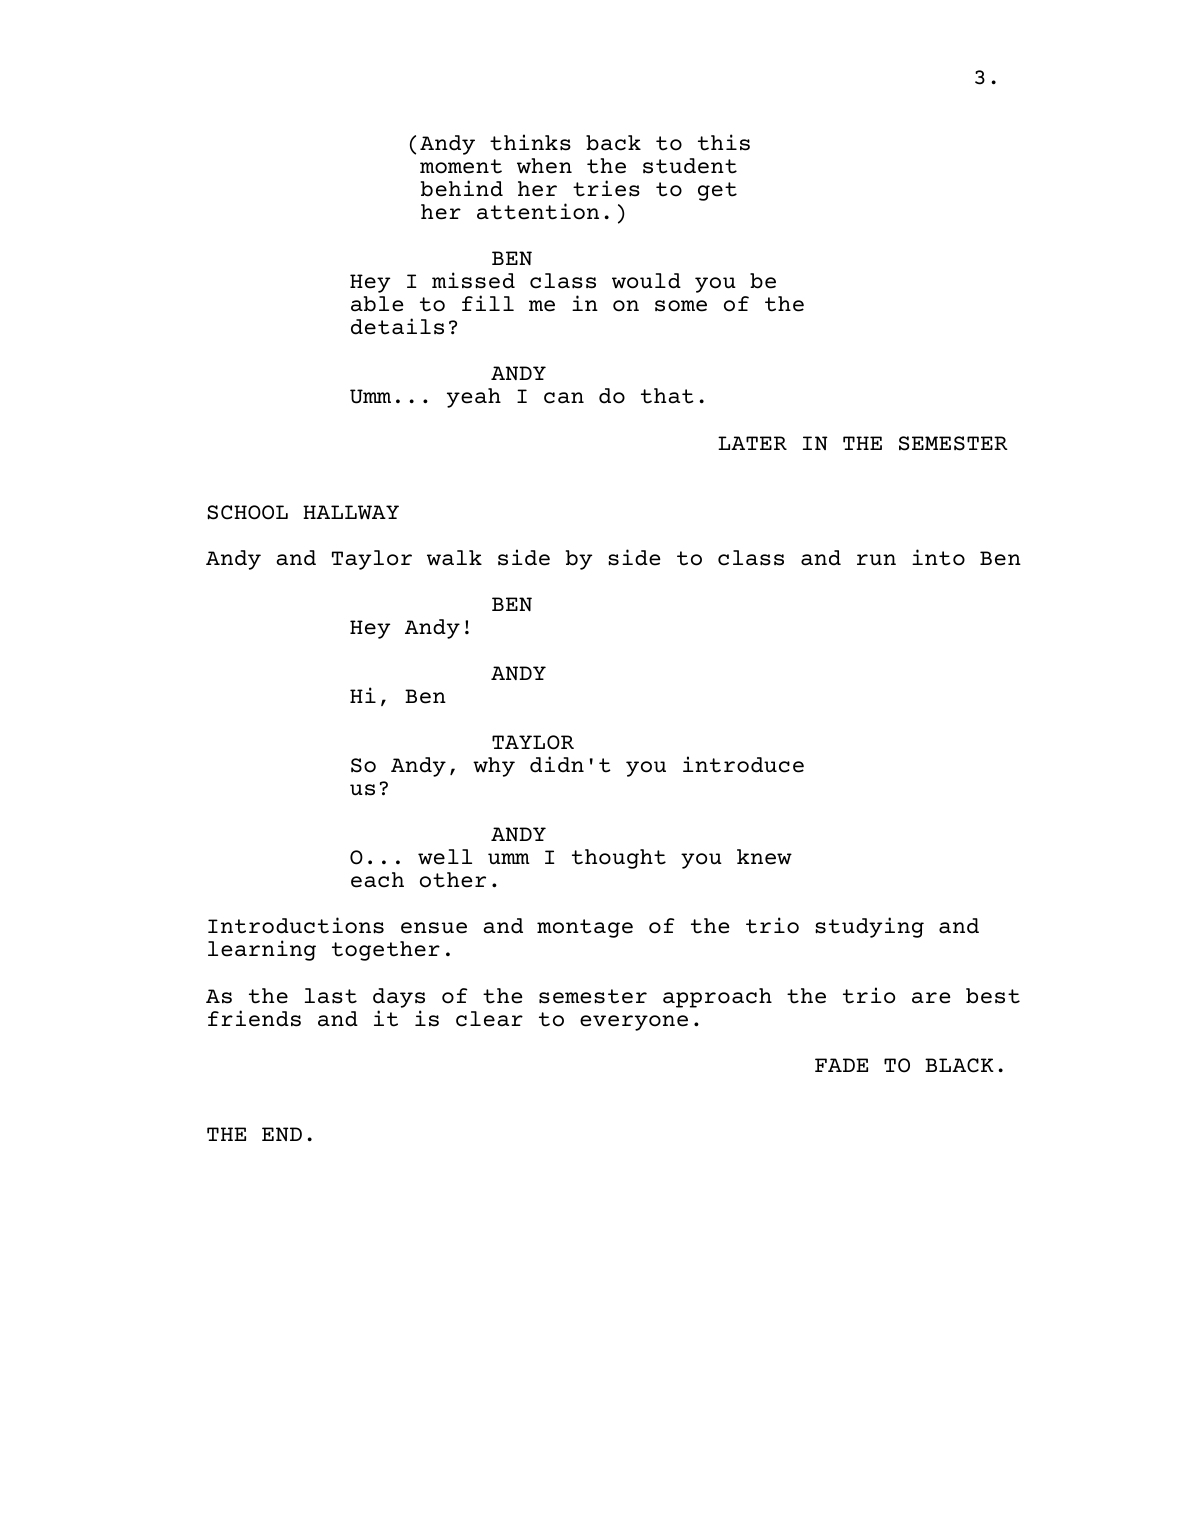 The width and height of the screenshot is (1181, 1529). Describe the element at coordinates (331, 996) in the screenshot. I see `last` at that location.
